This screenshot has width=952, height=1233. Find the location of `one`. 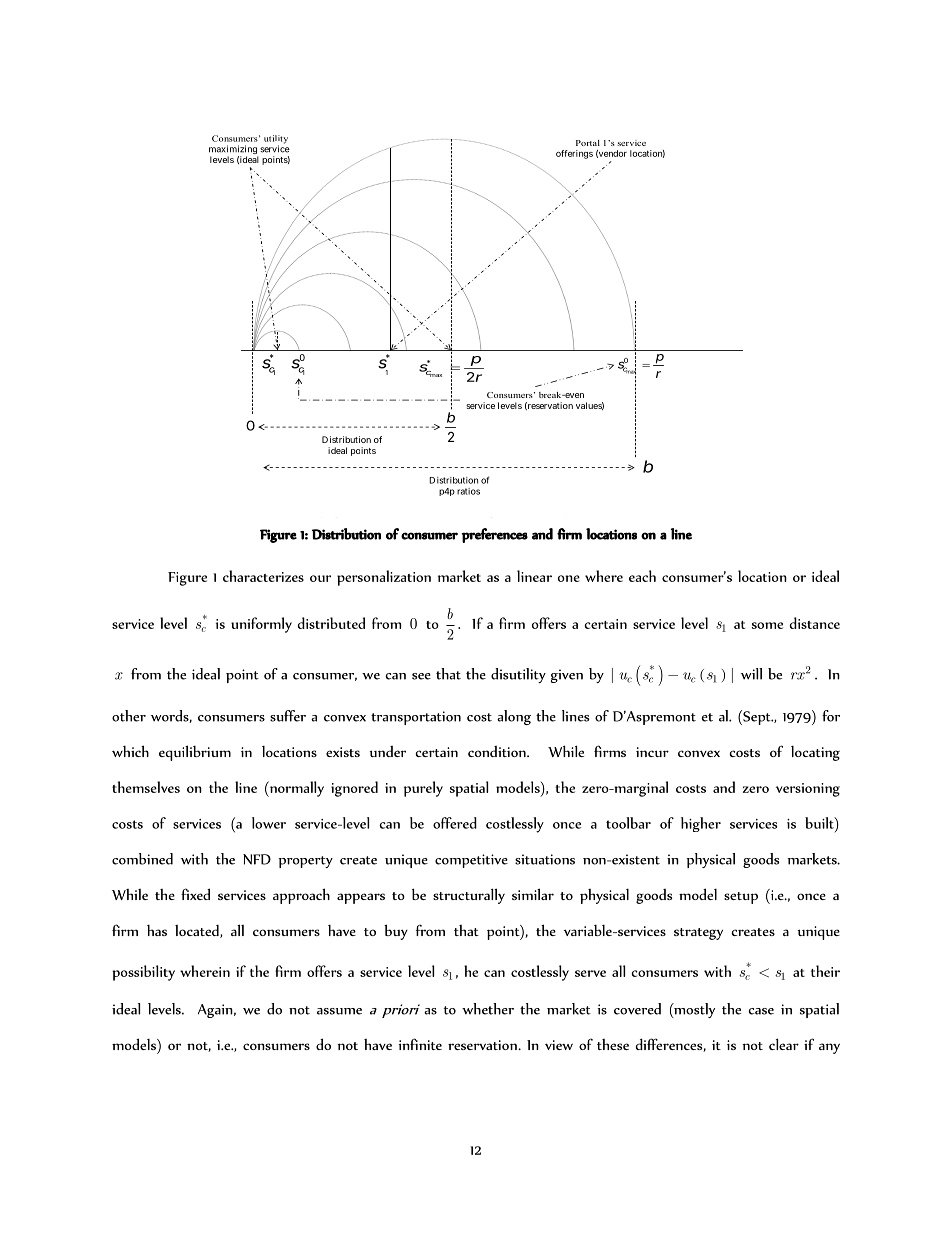

one is located at coordinates (569, 578).
